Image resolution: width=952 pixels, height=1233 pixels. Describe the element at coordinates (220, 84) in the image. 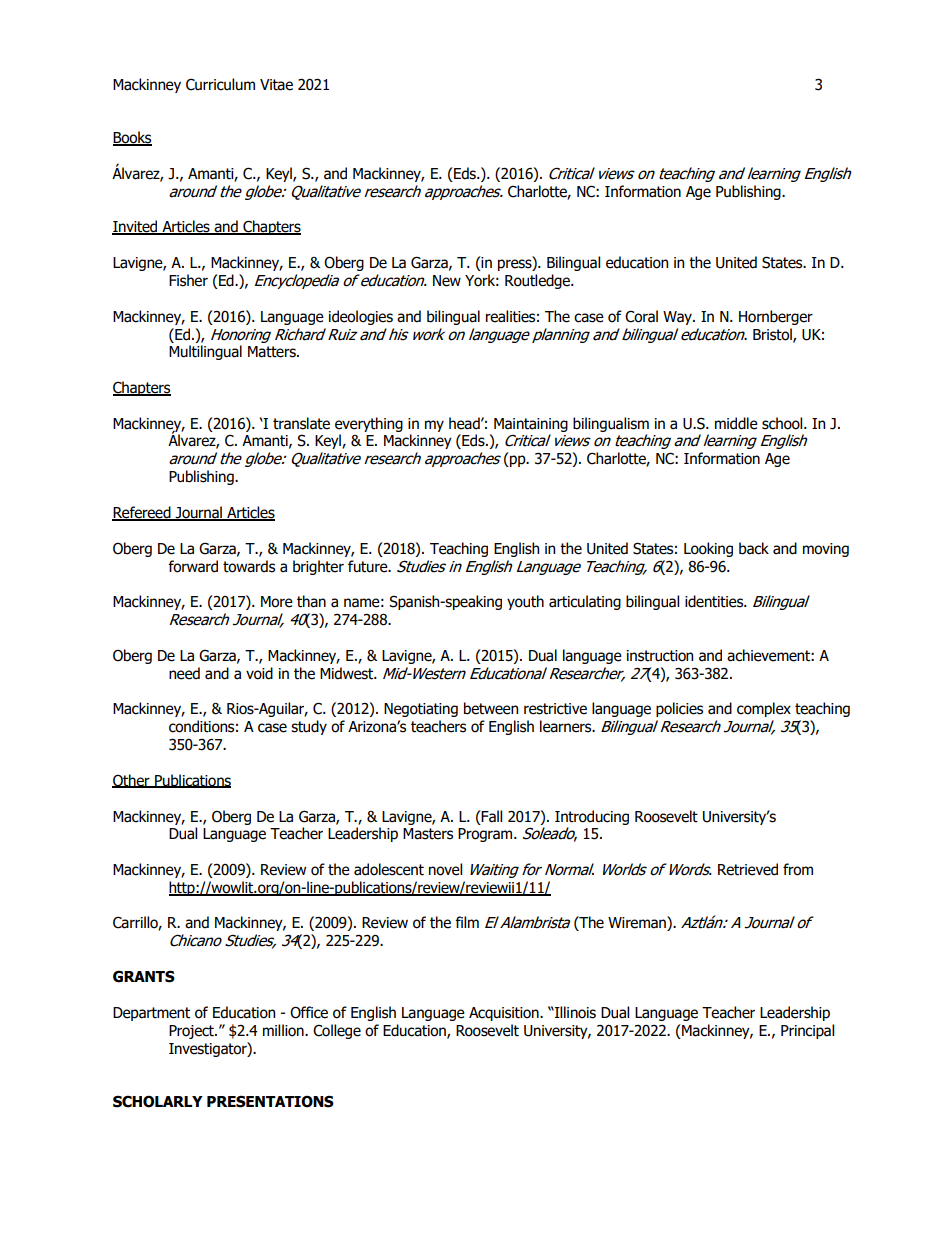

I see `Curriculum` at that location.
